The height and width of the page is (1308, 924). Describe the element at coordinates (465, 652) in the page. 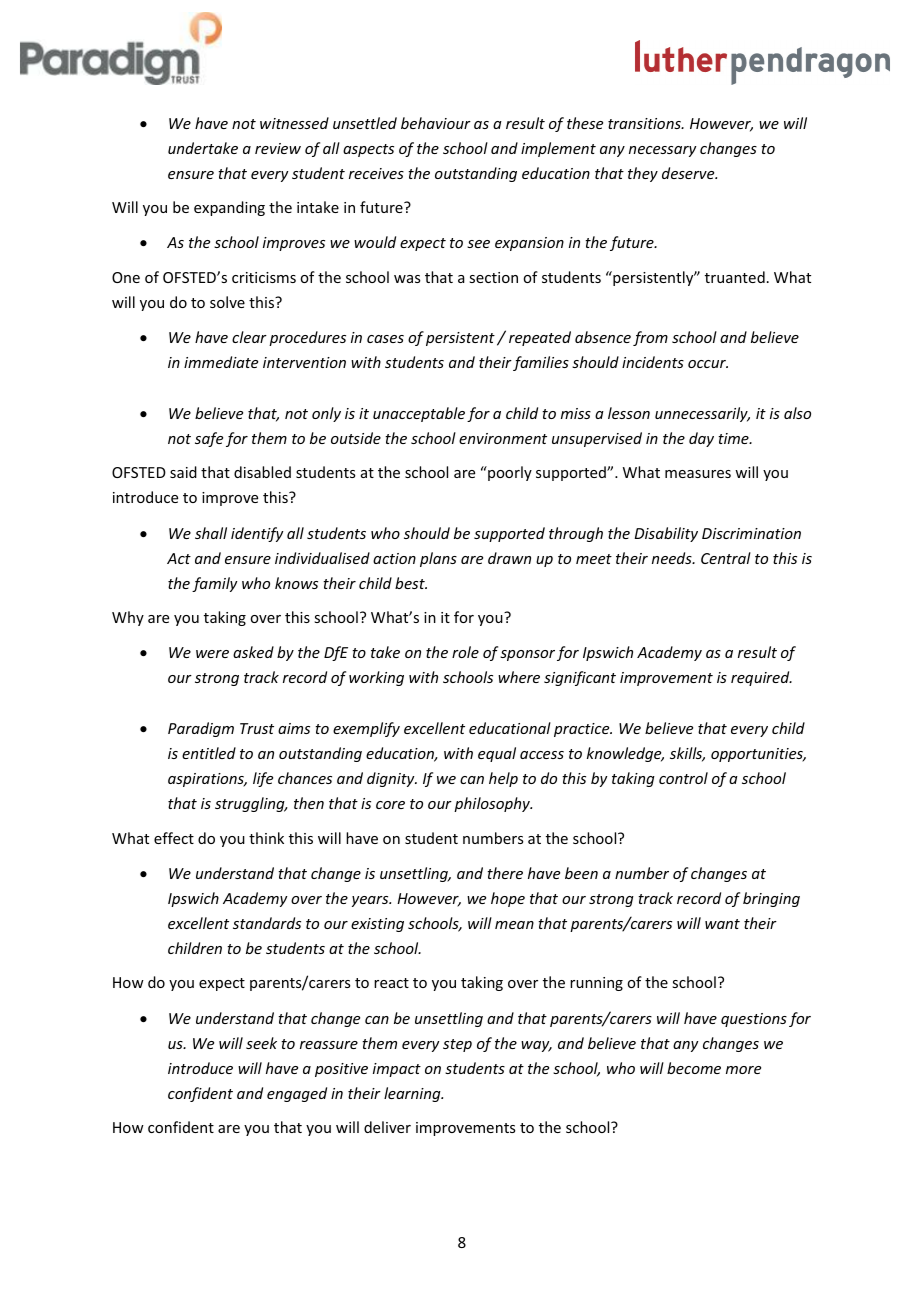

I see `role` at that location.
